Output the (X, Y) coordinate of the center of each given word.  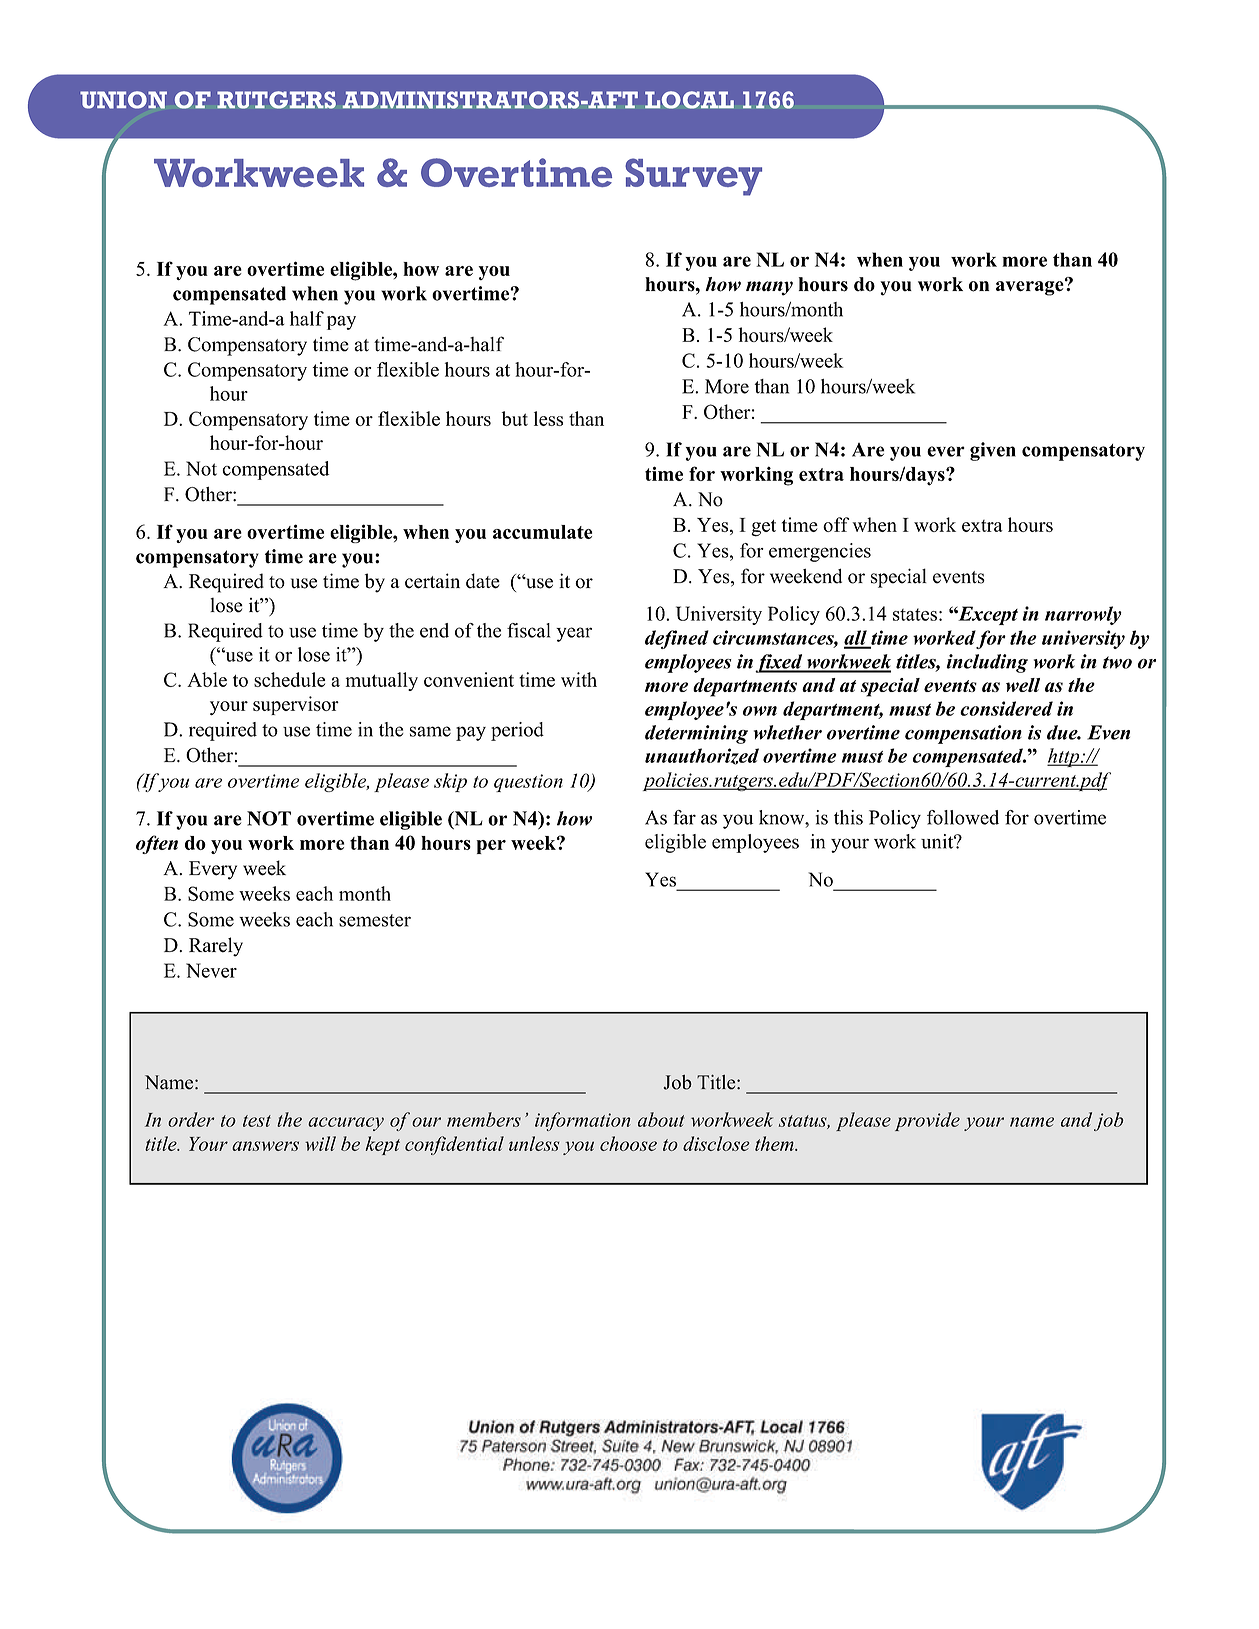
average (1031, 287)
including (987, 663)
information (582, 1121)
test (257, 1121)
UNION (123, 100)
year (574, 634)
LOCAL (689, 100)
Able (207, 679)
